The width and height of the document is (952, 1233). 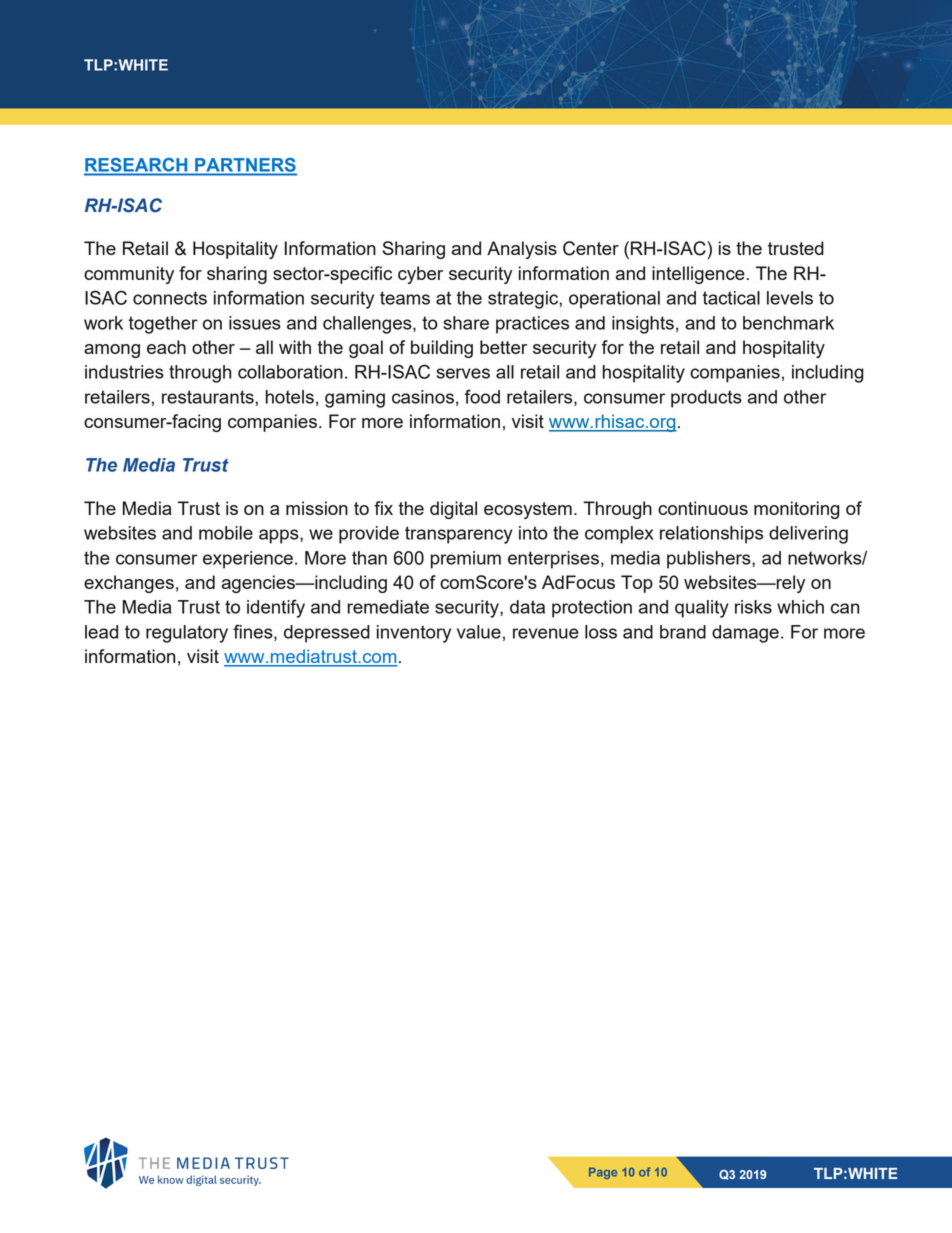 What do you see at coordinates (710, 560) in the document?
I see `publishers` at bounding box center [710, 560].
